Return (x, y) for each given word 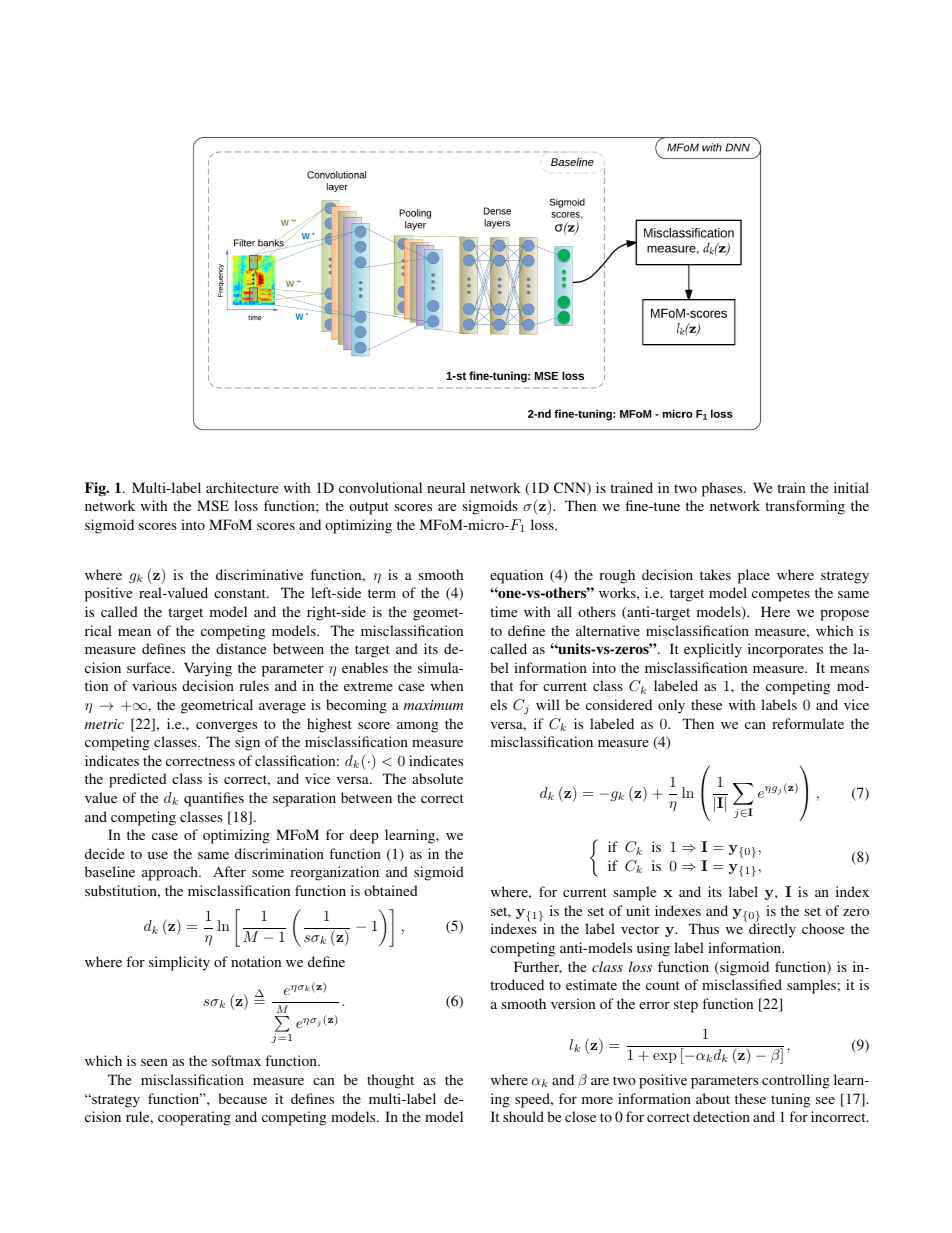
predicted (138, 780)
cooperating (194, 1118)
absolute (437, 778)
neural (446, 487)
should (523, 1116)
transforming (805, 507)
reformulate (808, 723)
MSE (213, 505)
